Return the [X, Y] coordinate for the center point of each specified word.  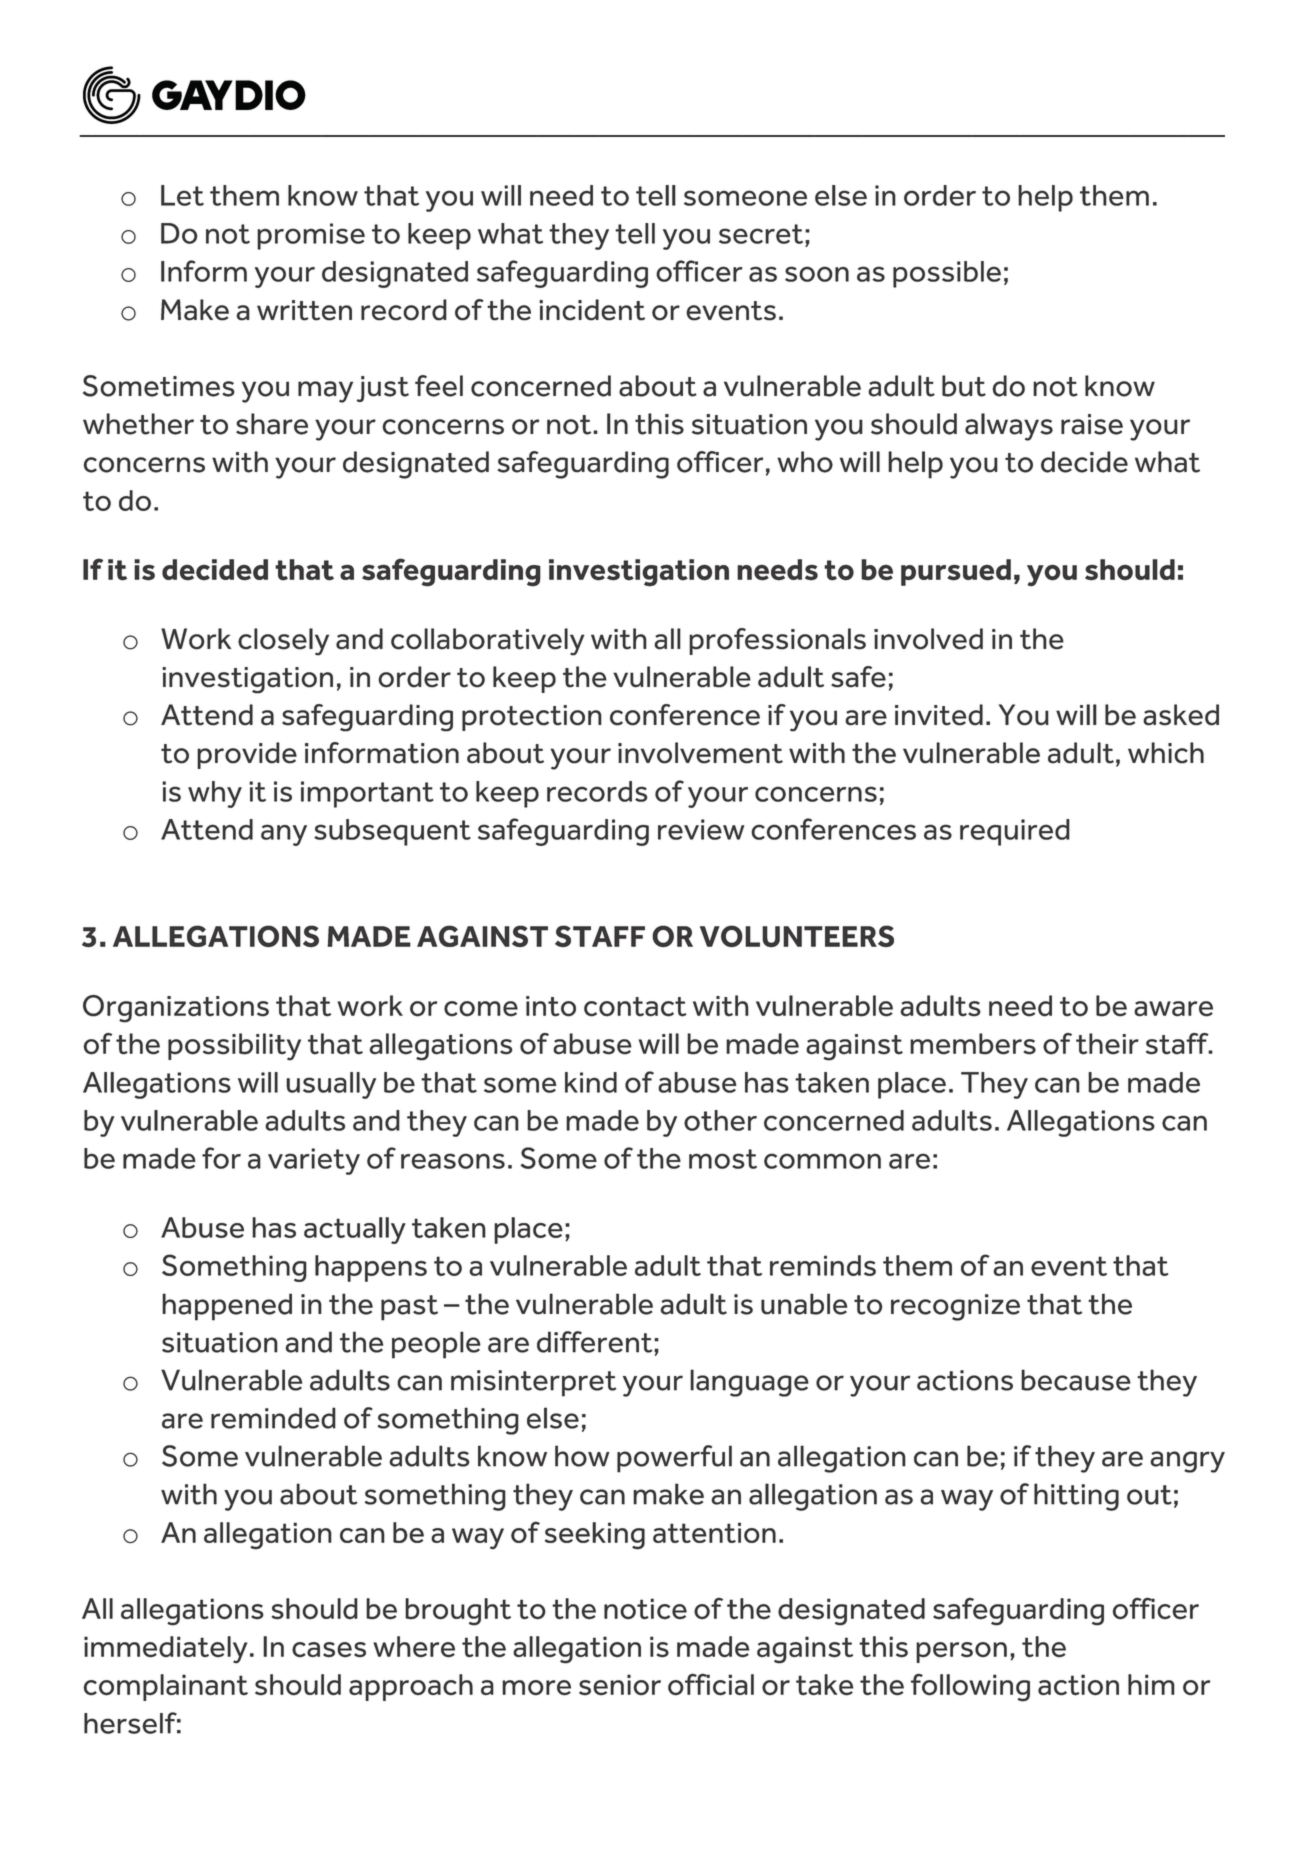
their [1107, 1044]
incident [592, 310]
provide [247, 755]
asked [1181, 715]
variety [314, 1161]
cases [329, 1650]
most [723, 1159]
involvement [700, 753]
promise [311, 236]
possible [947, 274]
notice [645, 1609]
